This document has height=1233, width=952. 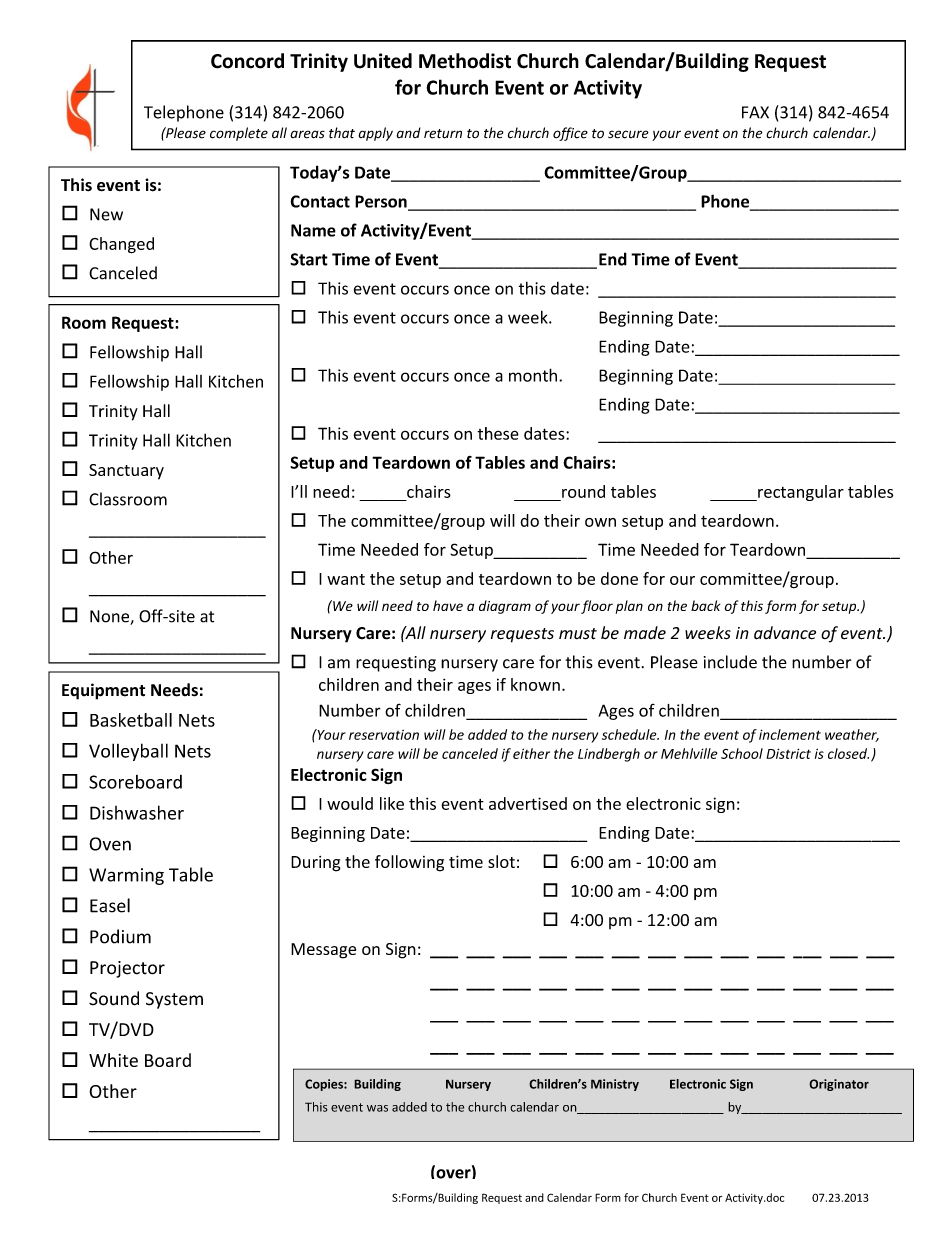 I want to click on back, so click(x=705, y=605).
